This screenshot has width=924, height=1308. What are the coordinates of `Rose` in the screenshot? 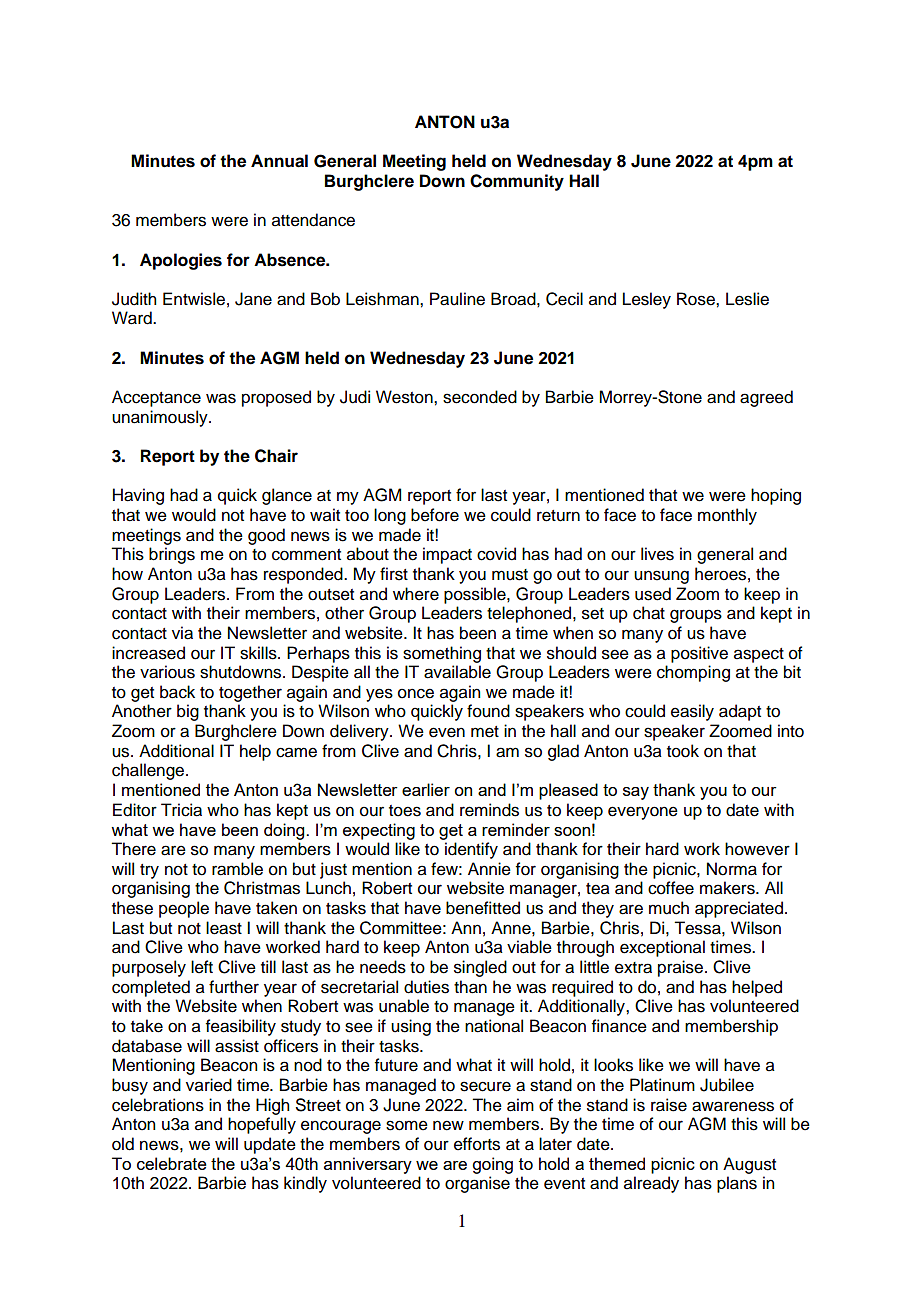 It's located at (697, 299).
